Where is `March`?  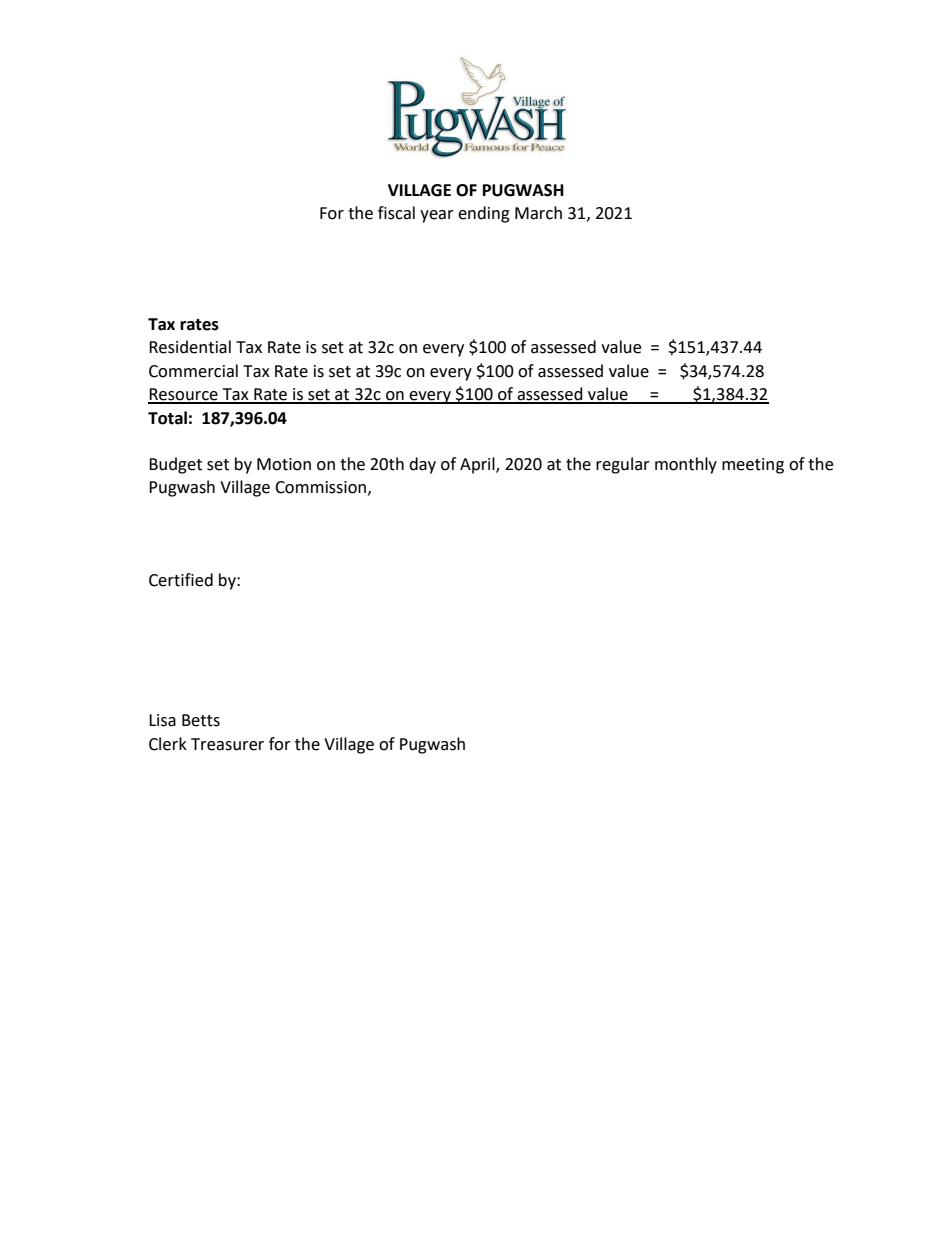 March is located at coordinates (538, 213).
